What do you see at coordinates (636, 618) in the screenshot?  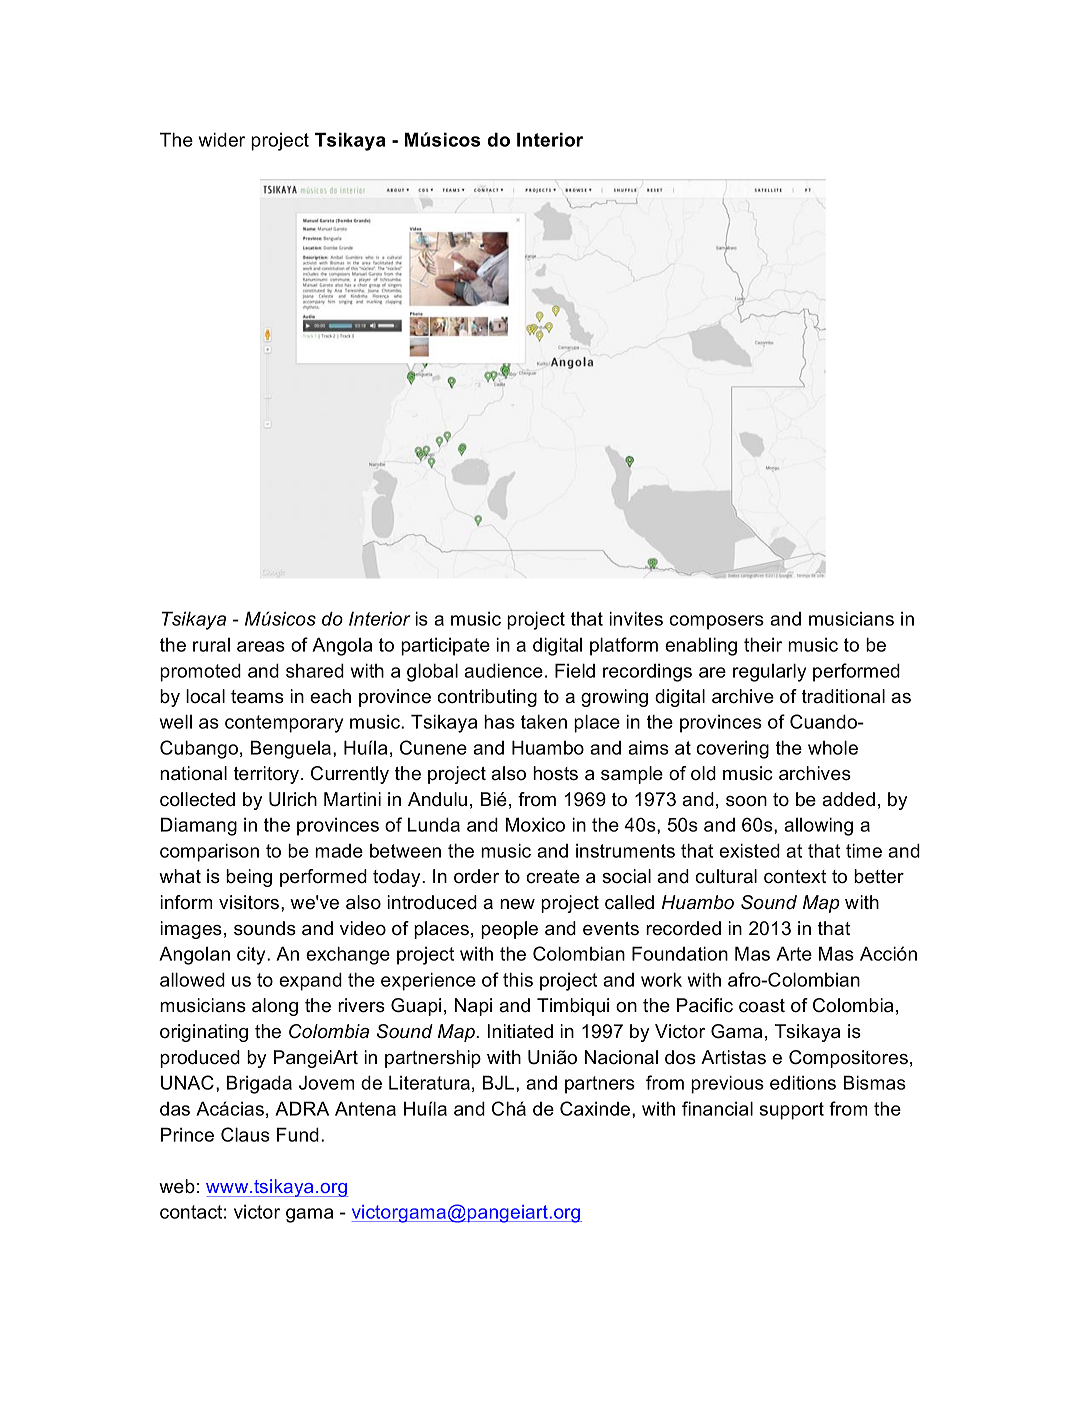 I see `invites` at bounding box center [636, 618].
